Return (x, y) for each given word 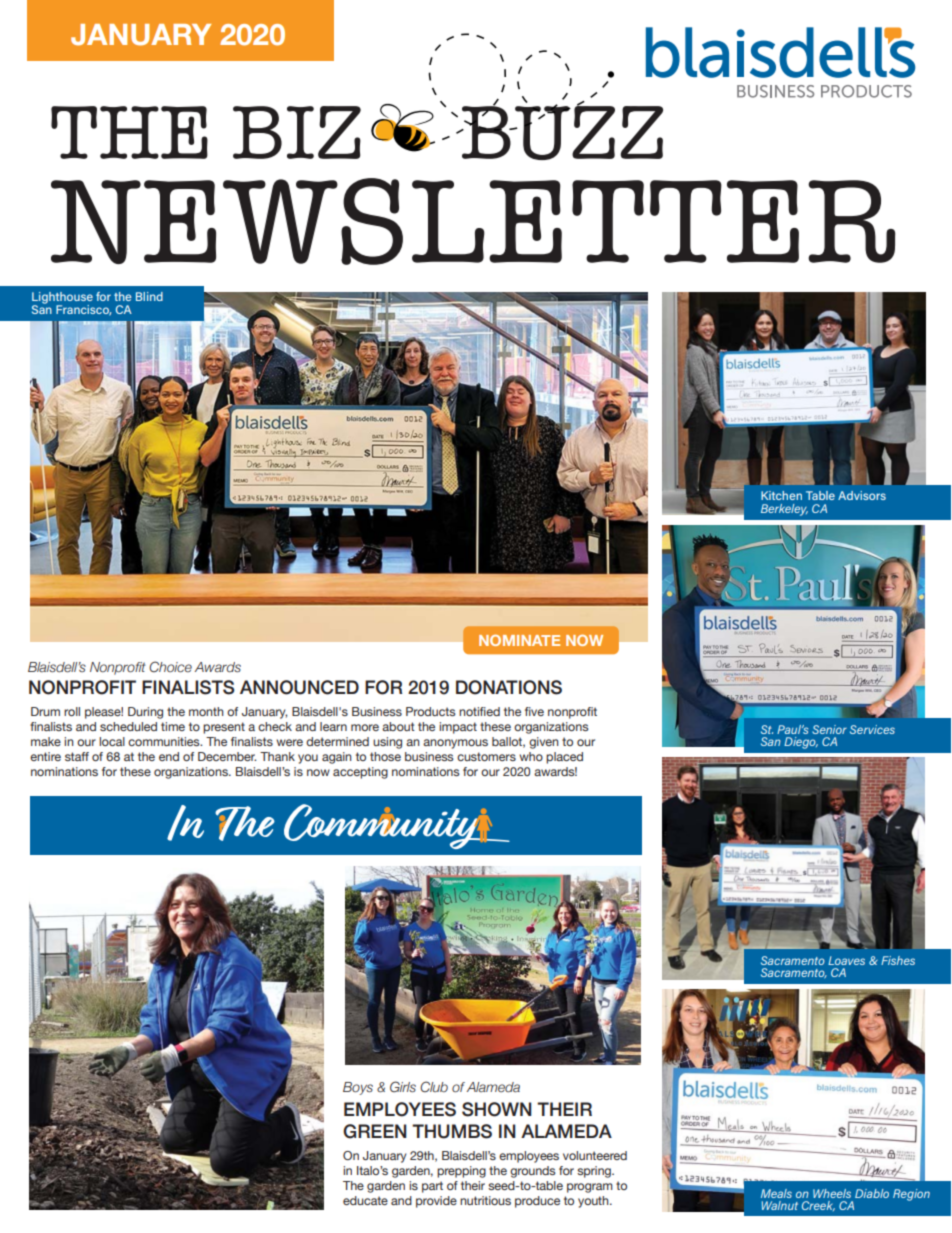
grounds (533, 1172)
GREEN (375, 1131)
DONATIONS (509, 687)
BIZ (297, 132)
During (145, 713)
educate (365, 1200)
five (534, 711)
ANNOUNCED (299, 687)
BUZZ (561, 131)
